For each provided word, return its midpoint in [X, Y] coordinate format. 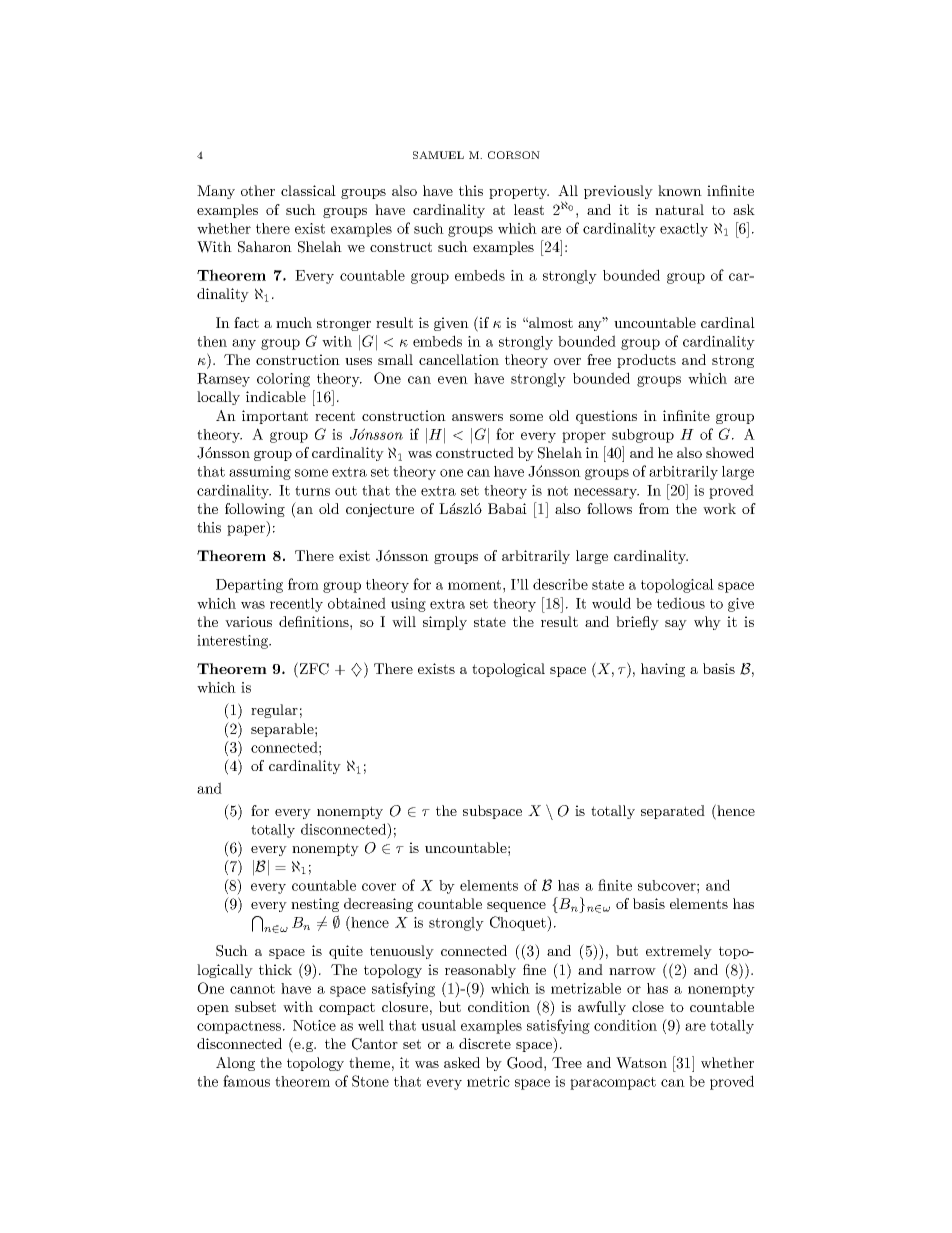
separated [673, 812]
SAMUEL [438, 155]
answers [477, 417]
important [275, 417]
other [258, 190]
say [676, 625]
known [680, 190]
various [248, 621]
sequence [516, 907]
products [646, 361]
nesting [315, 905]
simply [445, 623]
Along [235, 1064]
